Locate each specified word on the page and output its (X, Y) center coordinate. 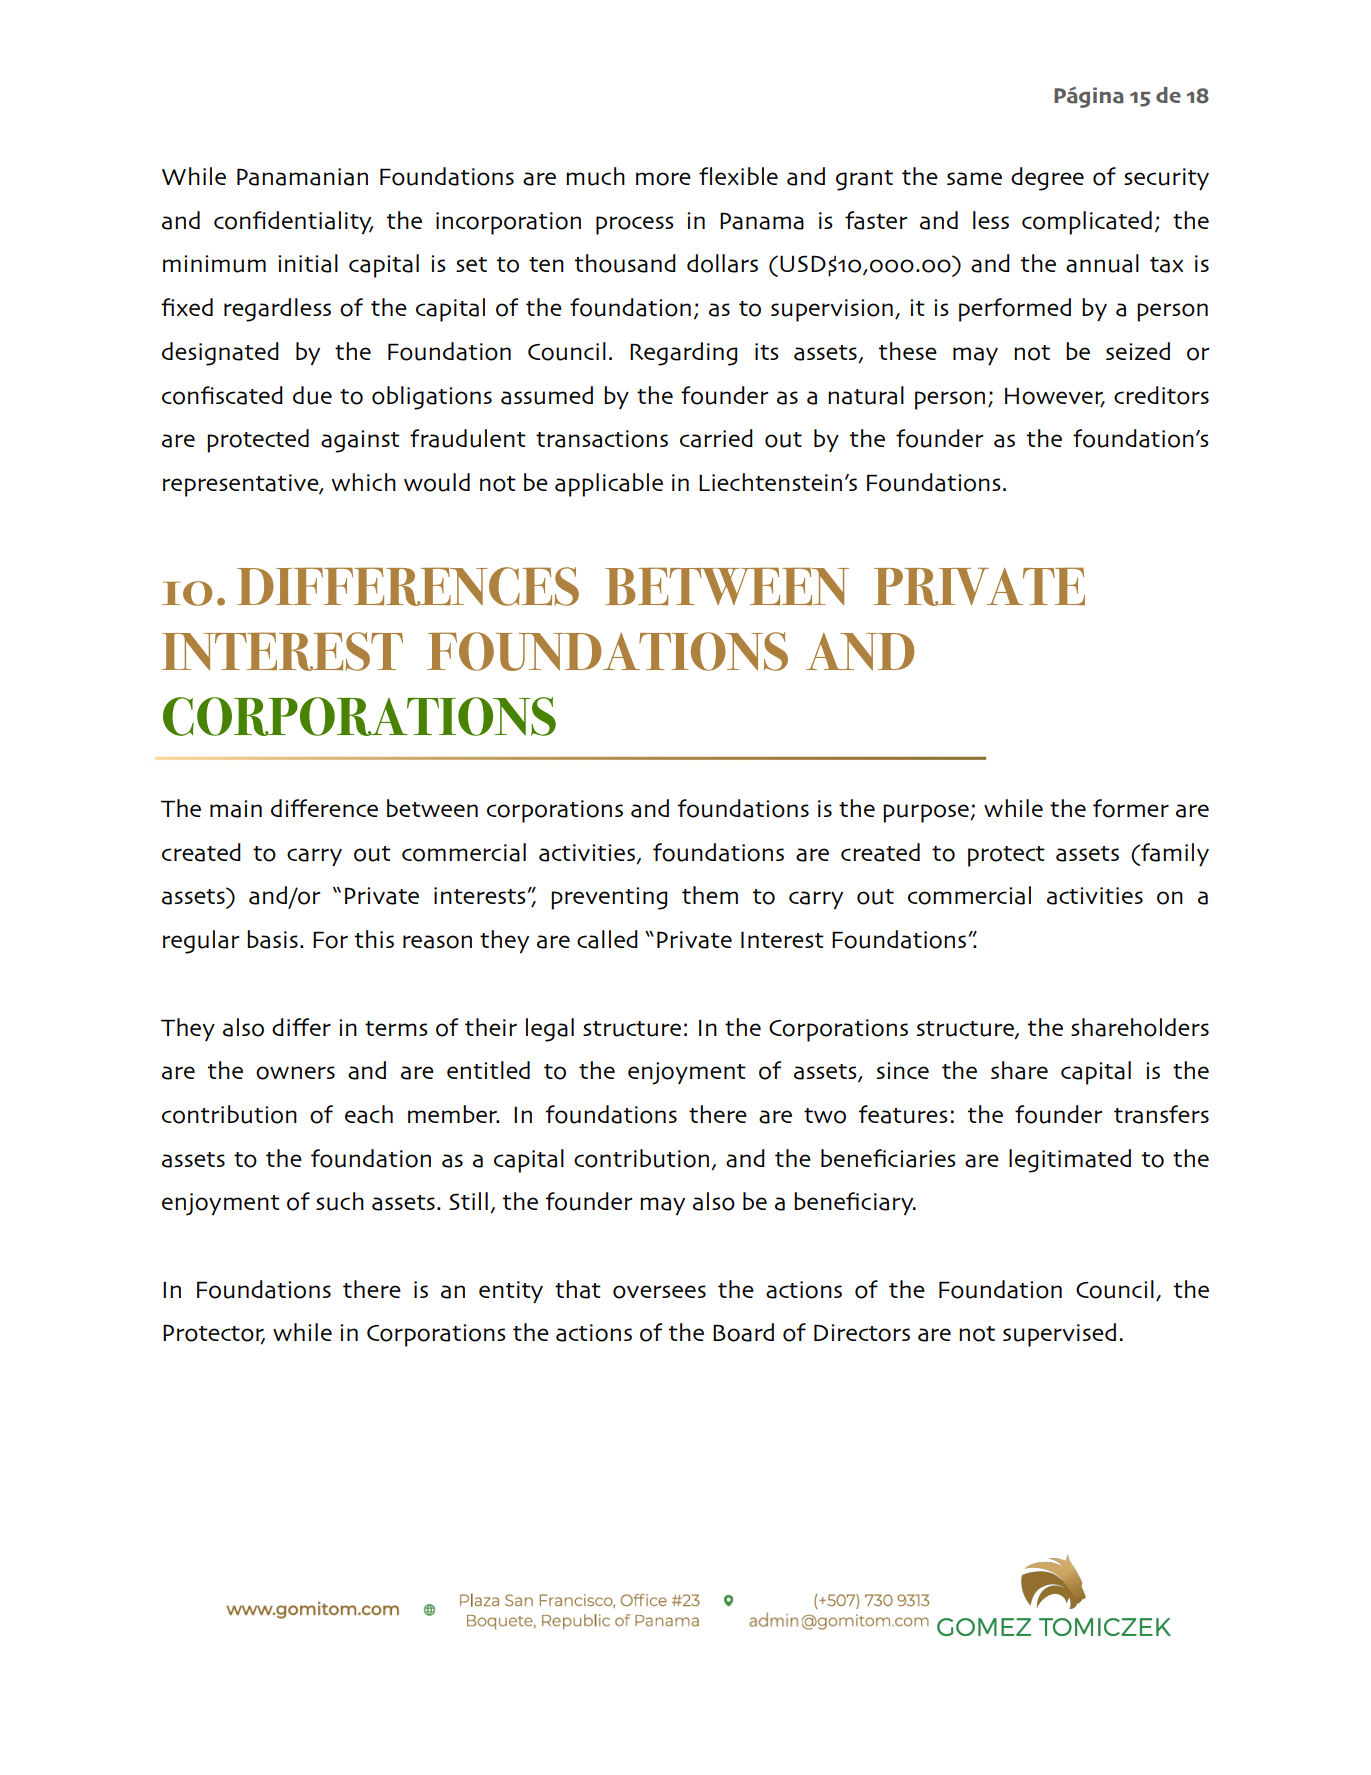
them (710, 895)
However (1055, 396)
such (340, 1201)
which (363, 482)
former (1131, 808)
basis (272, 939)
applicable (609, 485)
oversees (659, 1292)
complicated (1087, 223)
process (635, 225)
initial (308, 263)
